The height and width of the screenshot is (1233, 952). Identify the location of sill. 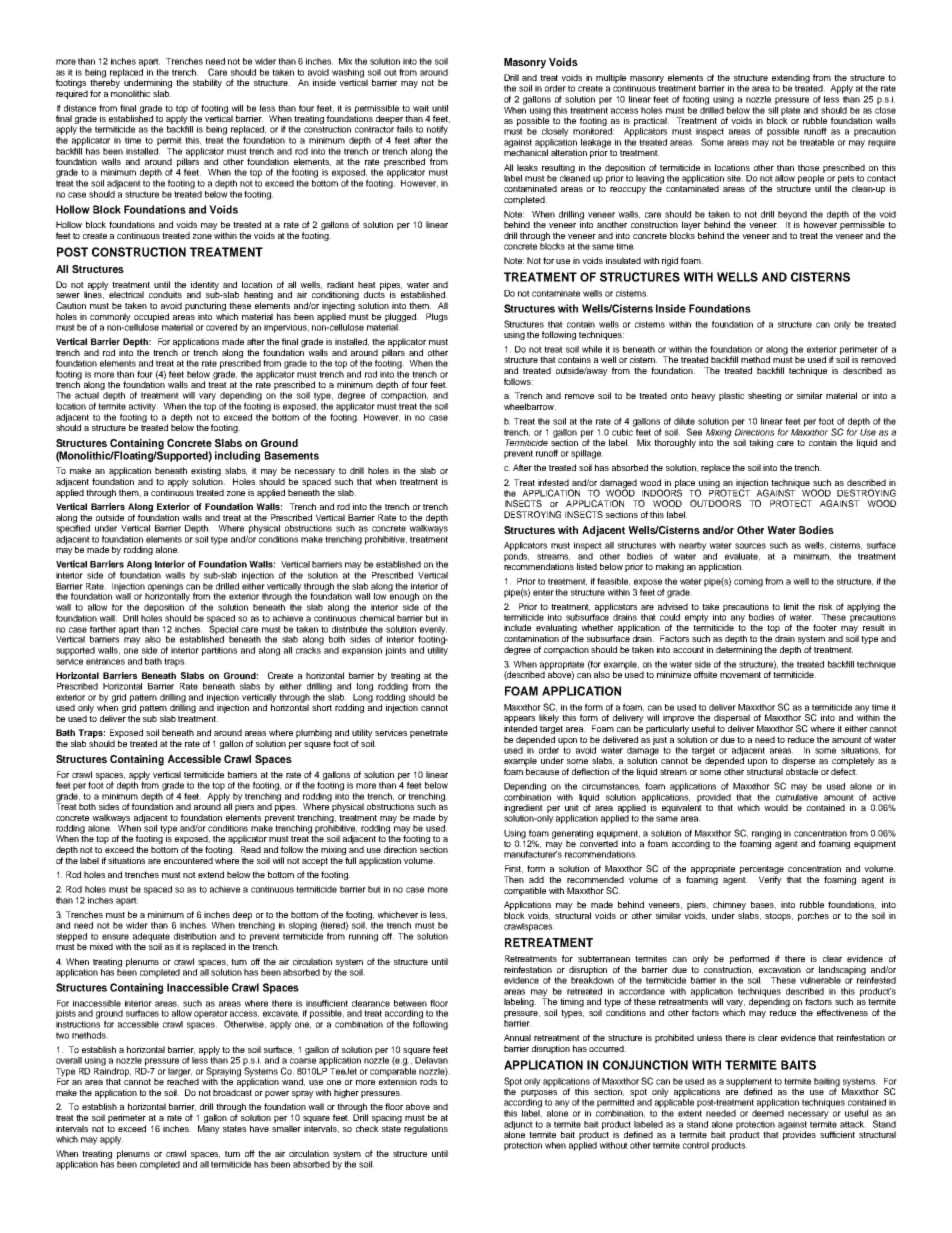
(773, 109).
